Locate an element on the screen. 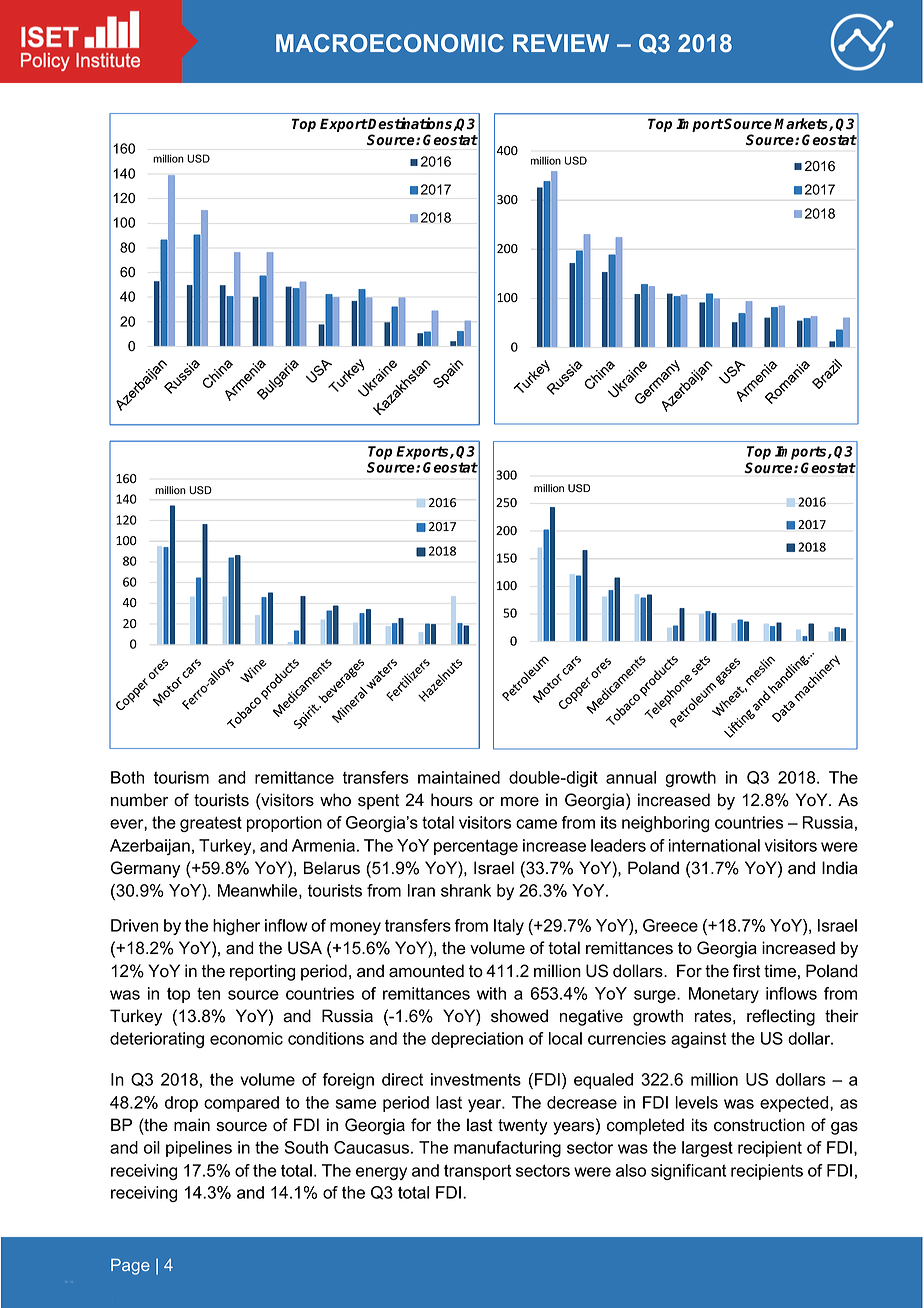 The width and height of the screenshot is (924, 1308). higher is located at coordinates (236, 927).
